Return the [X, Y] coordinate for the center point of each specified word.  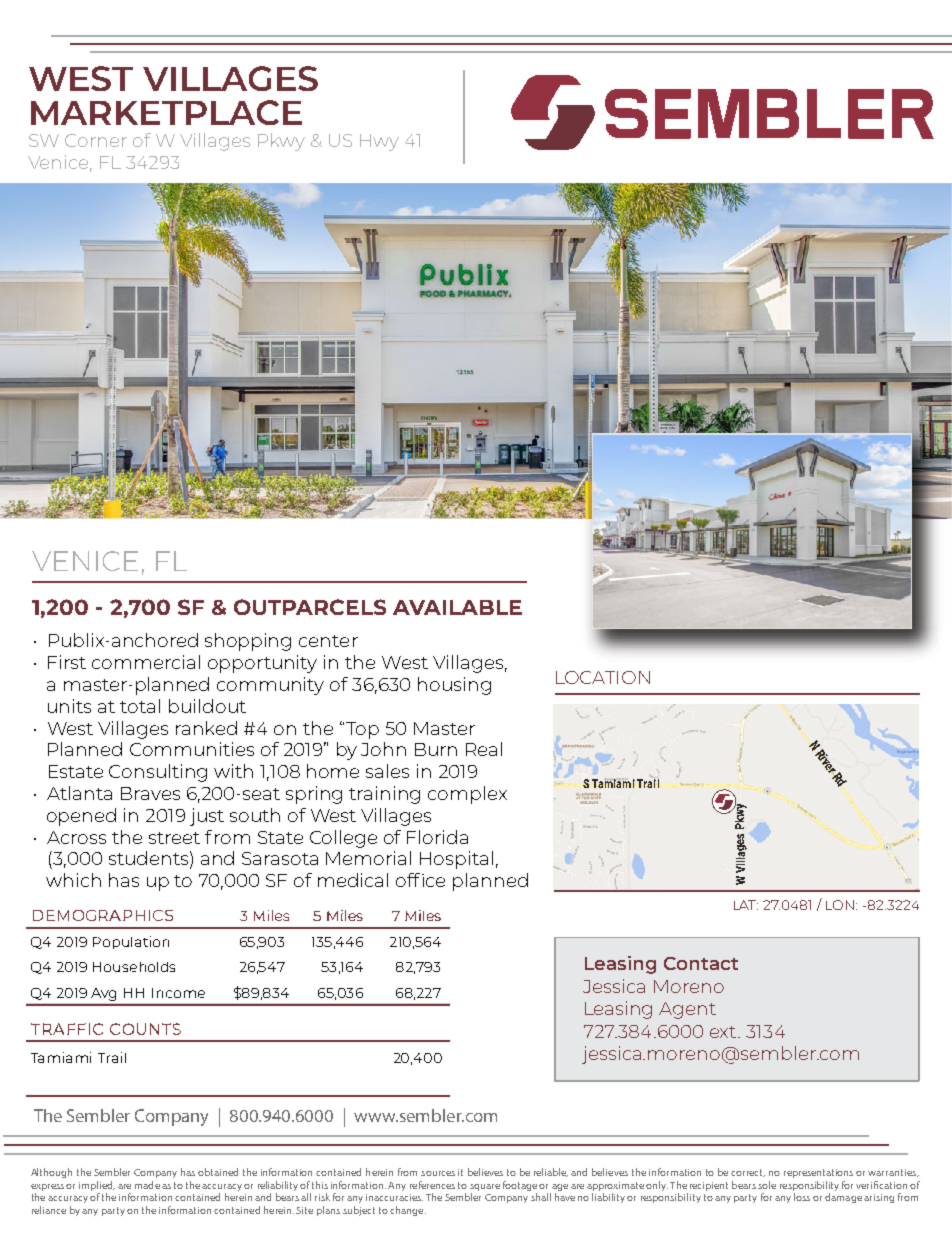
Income [178, 993]
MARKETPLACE [166, 112]
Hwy [379, 142]
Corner [96, 140]
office [420, 880]
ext [724, 1032]
